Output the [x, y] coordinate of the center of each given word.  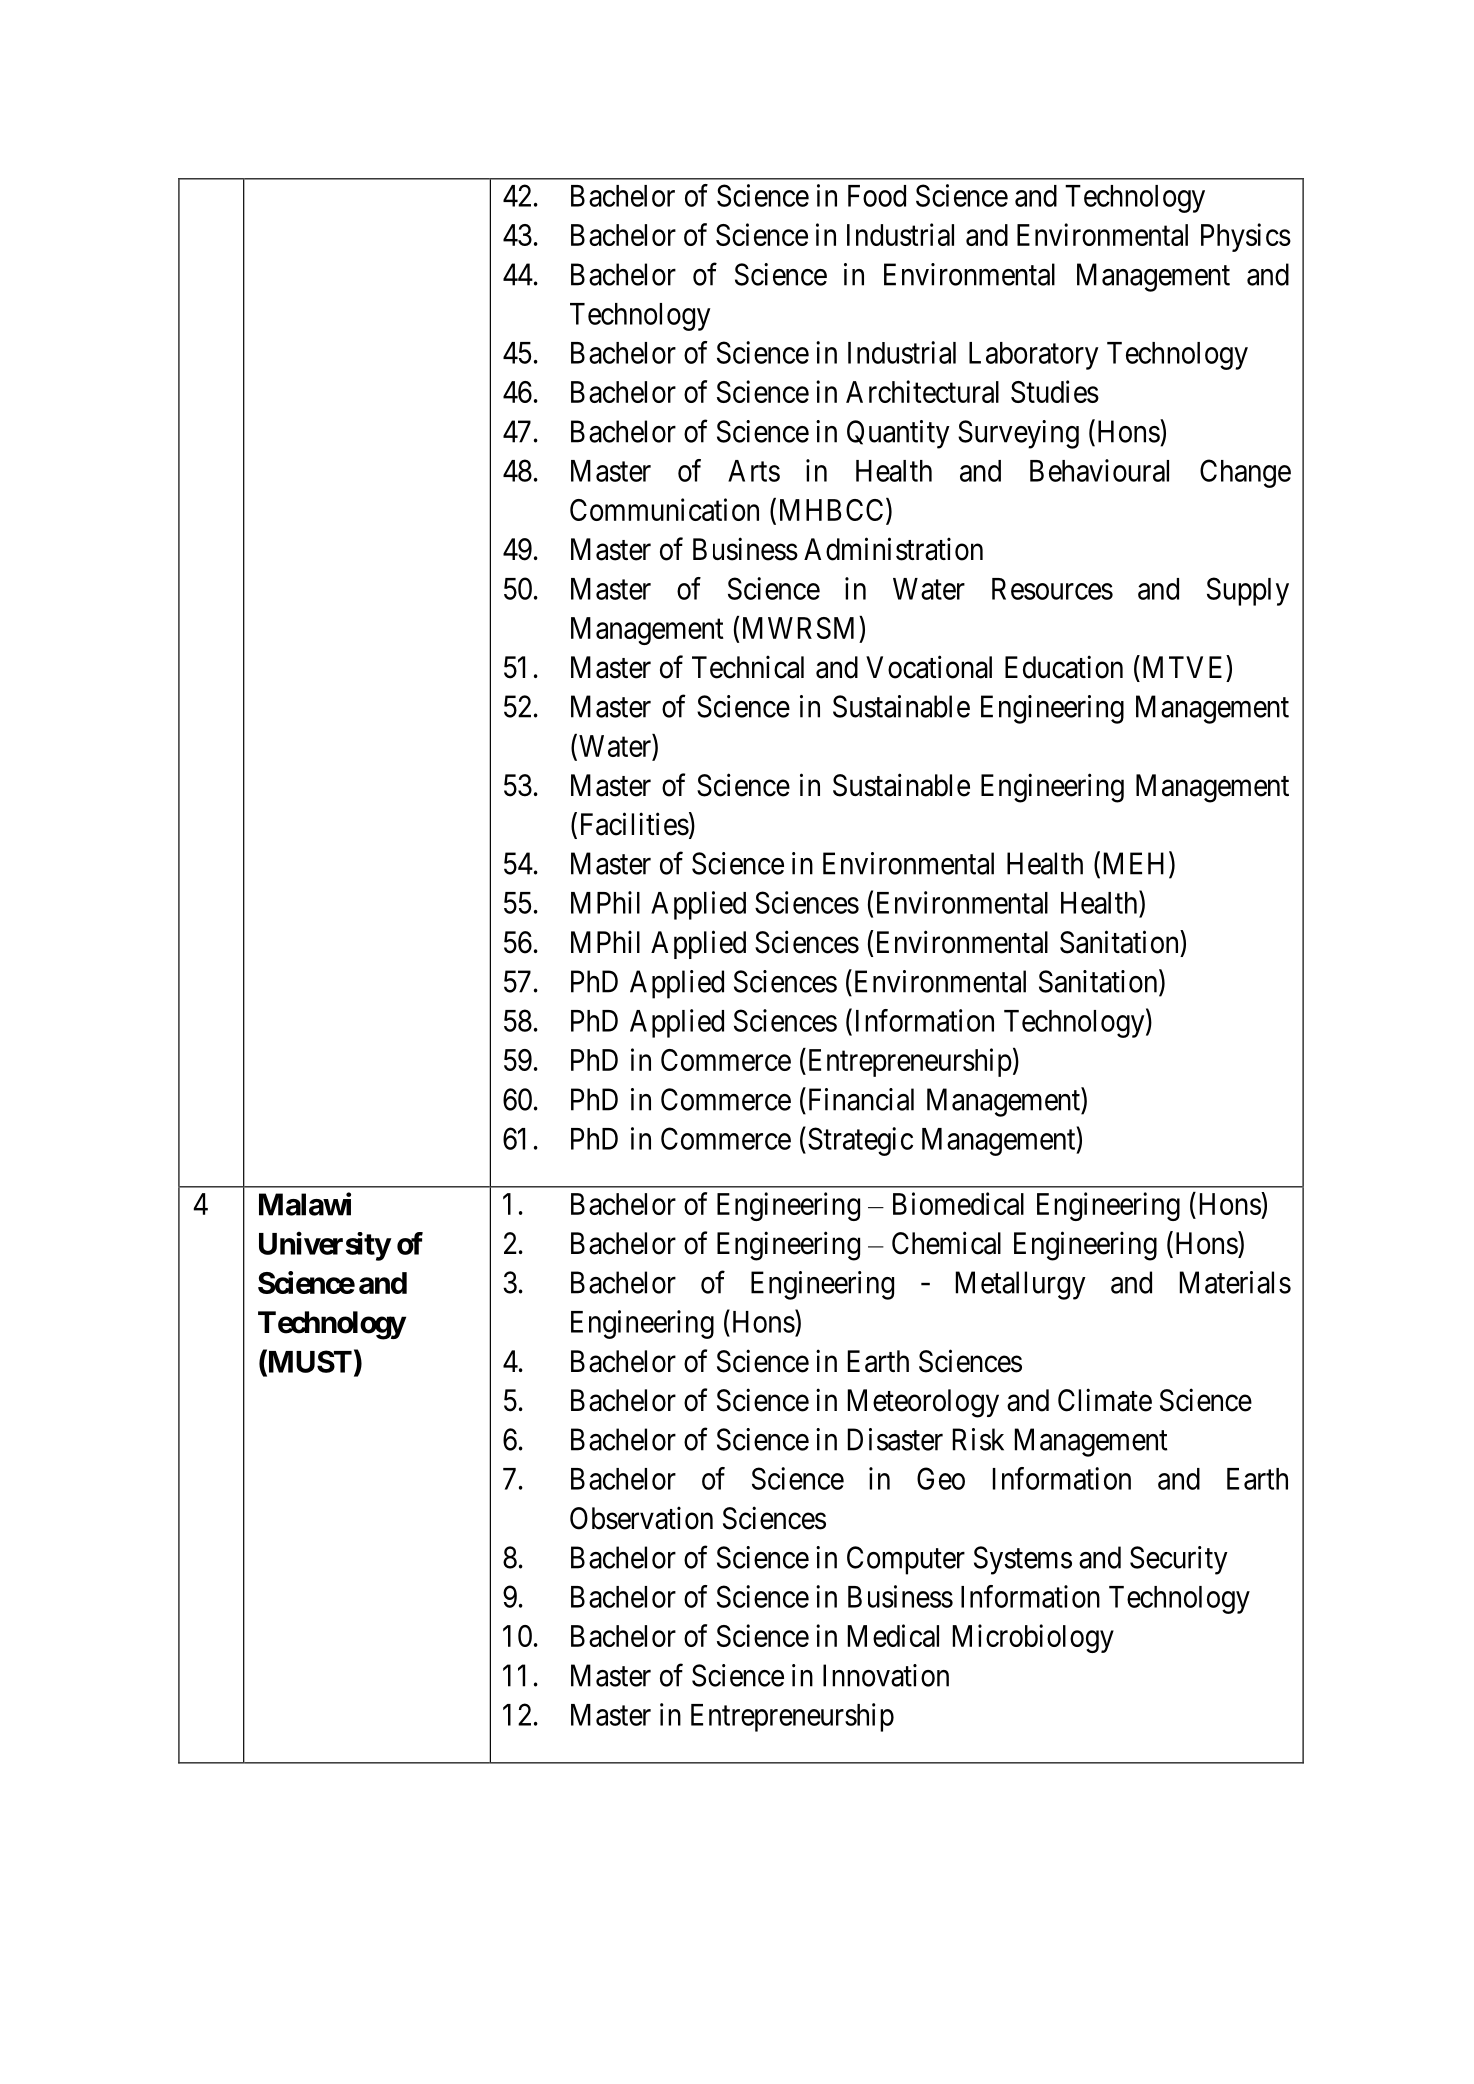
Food [877, 196]
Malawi [305, 1204]
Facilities [635, 824]
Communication [664, 509]
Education [1064, 667]
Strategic [860, 1141]
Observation [641, 1518]
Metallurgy [1021, 1285]
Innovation [886, 1675]
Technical [748, 667]
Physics [1246, 237]
